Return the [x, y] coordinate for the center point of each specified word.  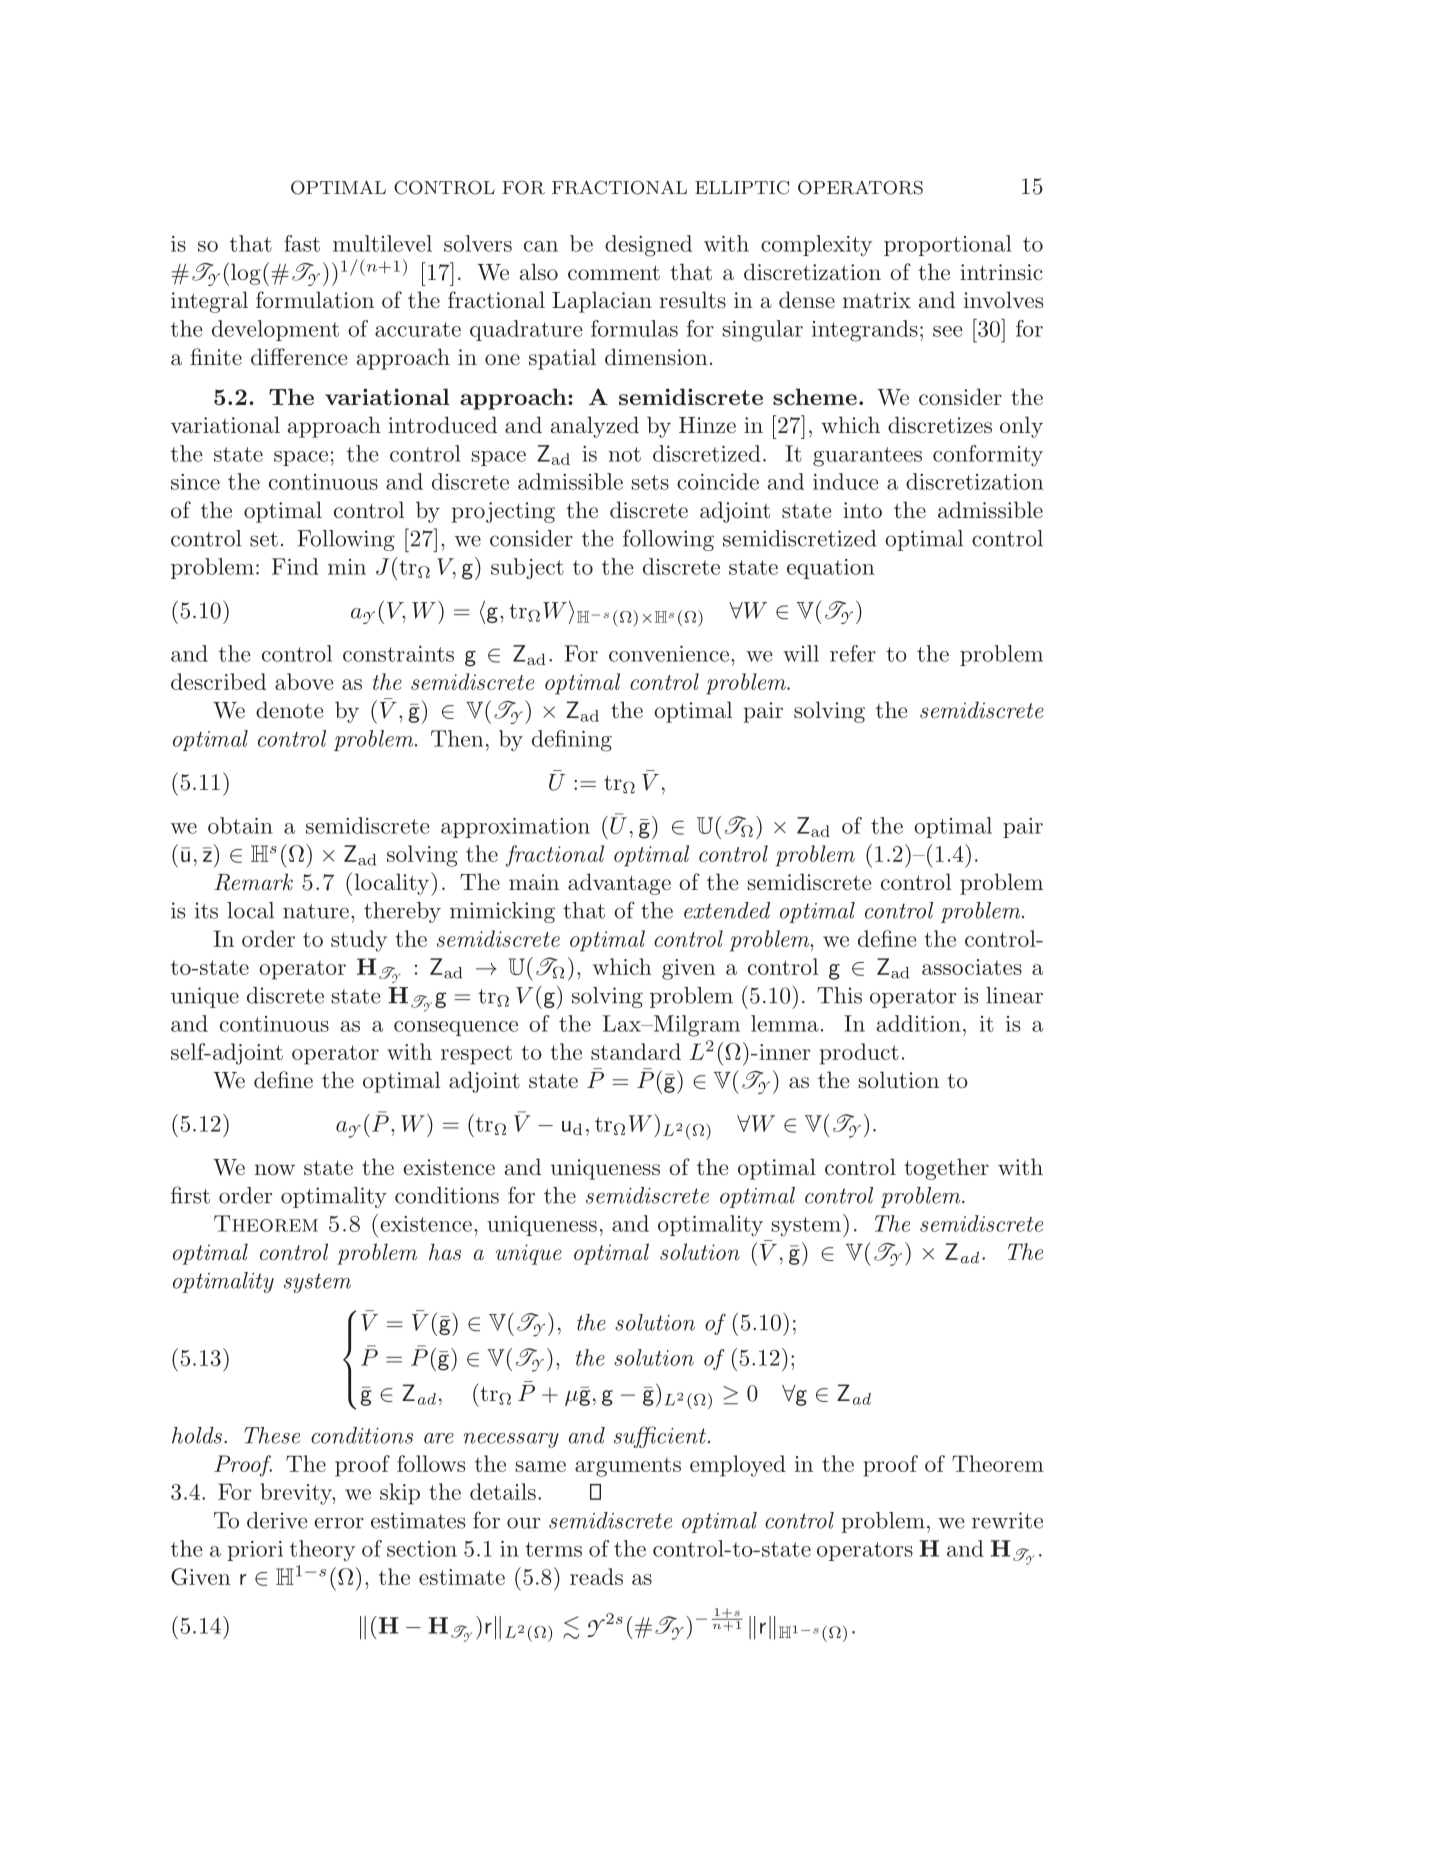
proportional [948, 245]
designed [648, 246]
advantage [619, 884]
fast [302, 243]
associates [972, 967]
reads [596, 1576]
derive [277, 1520]
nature [316, 911]
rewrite [1007, 1520]
